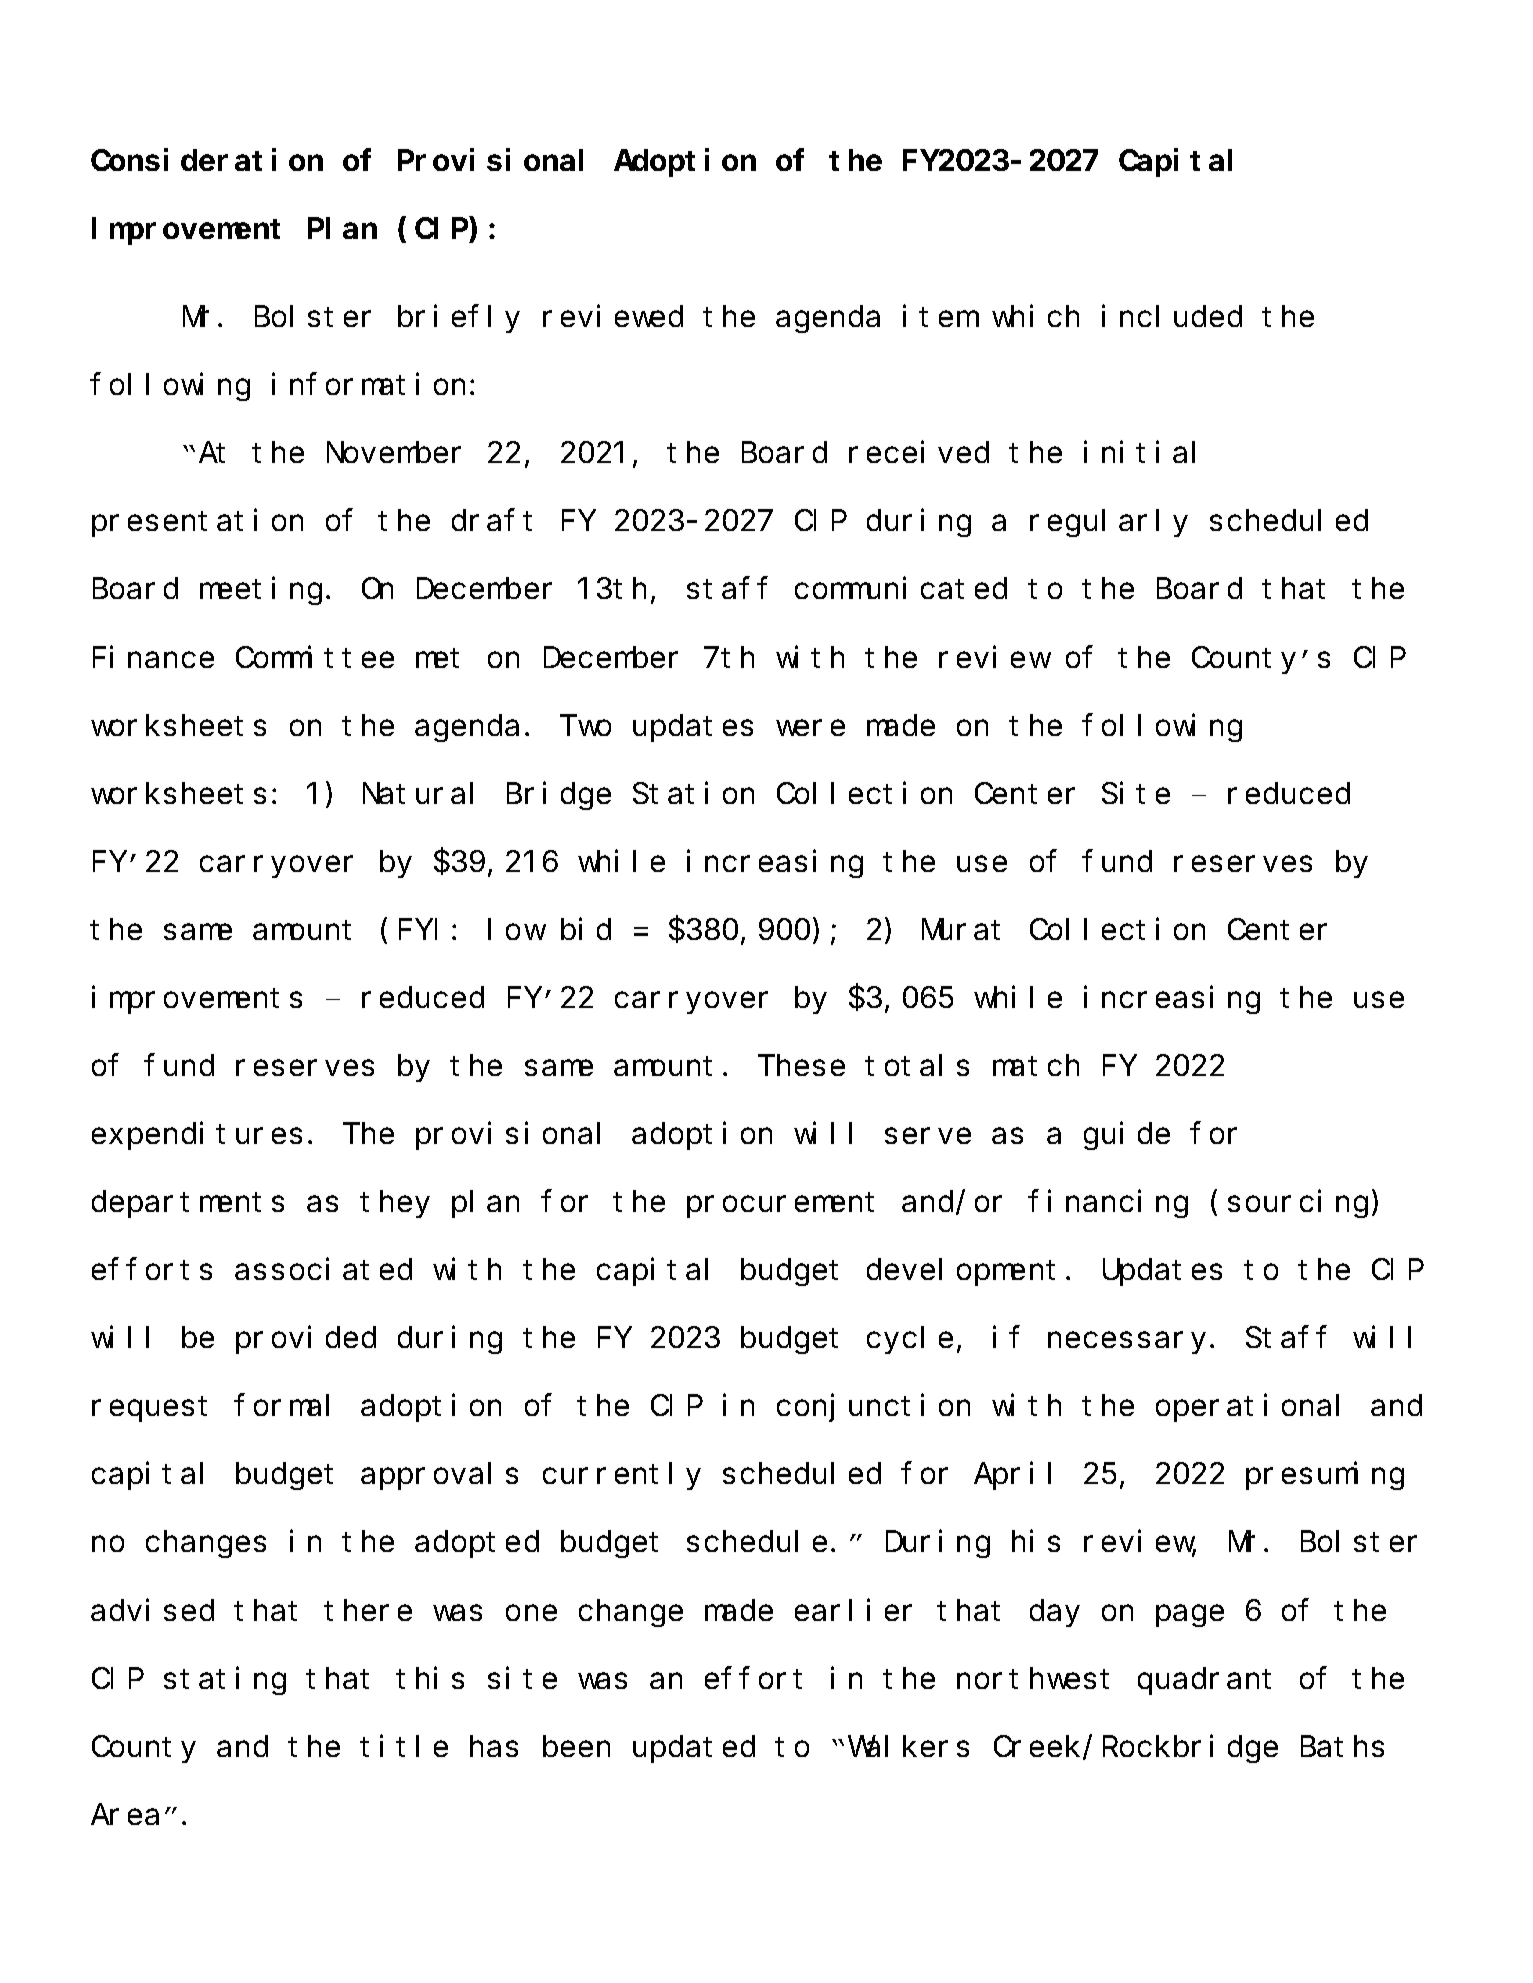  What do you see at coordinates (939, 316) in the document?
I see `item` at bounding box center [939, 316].
